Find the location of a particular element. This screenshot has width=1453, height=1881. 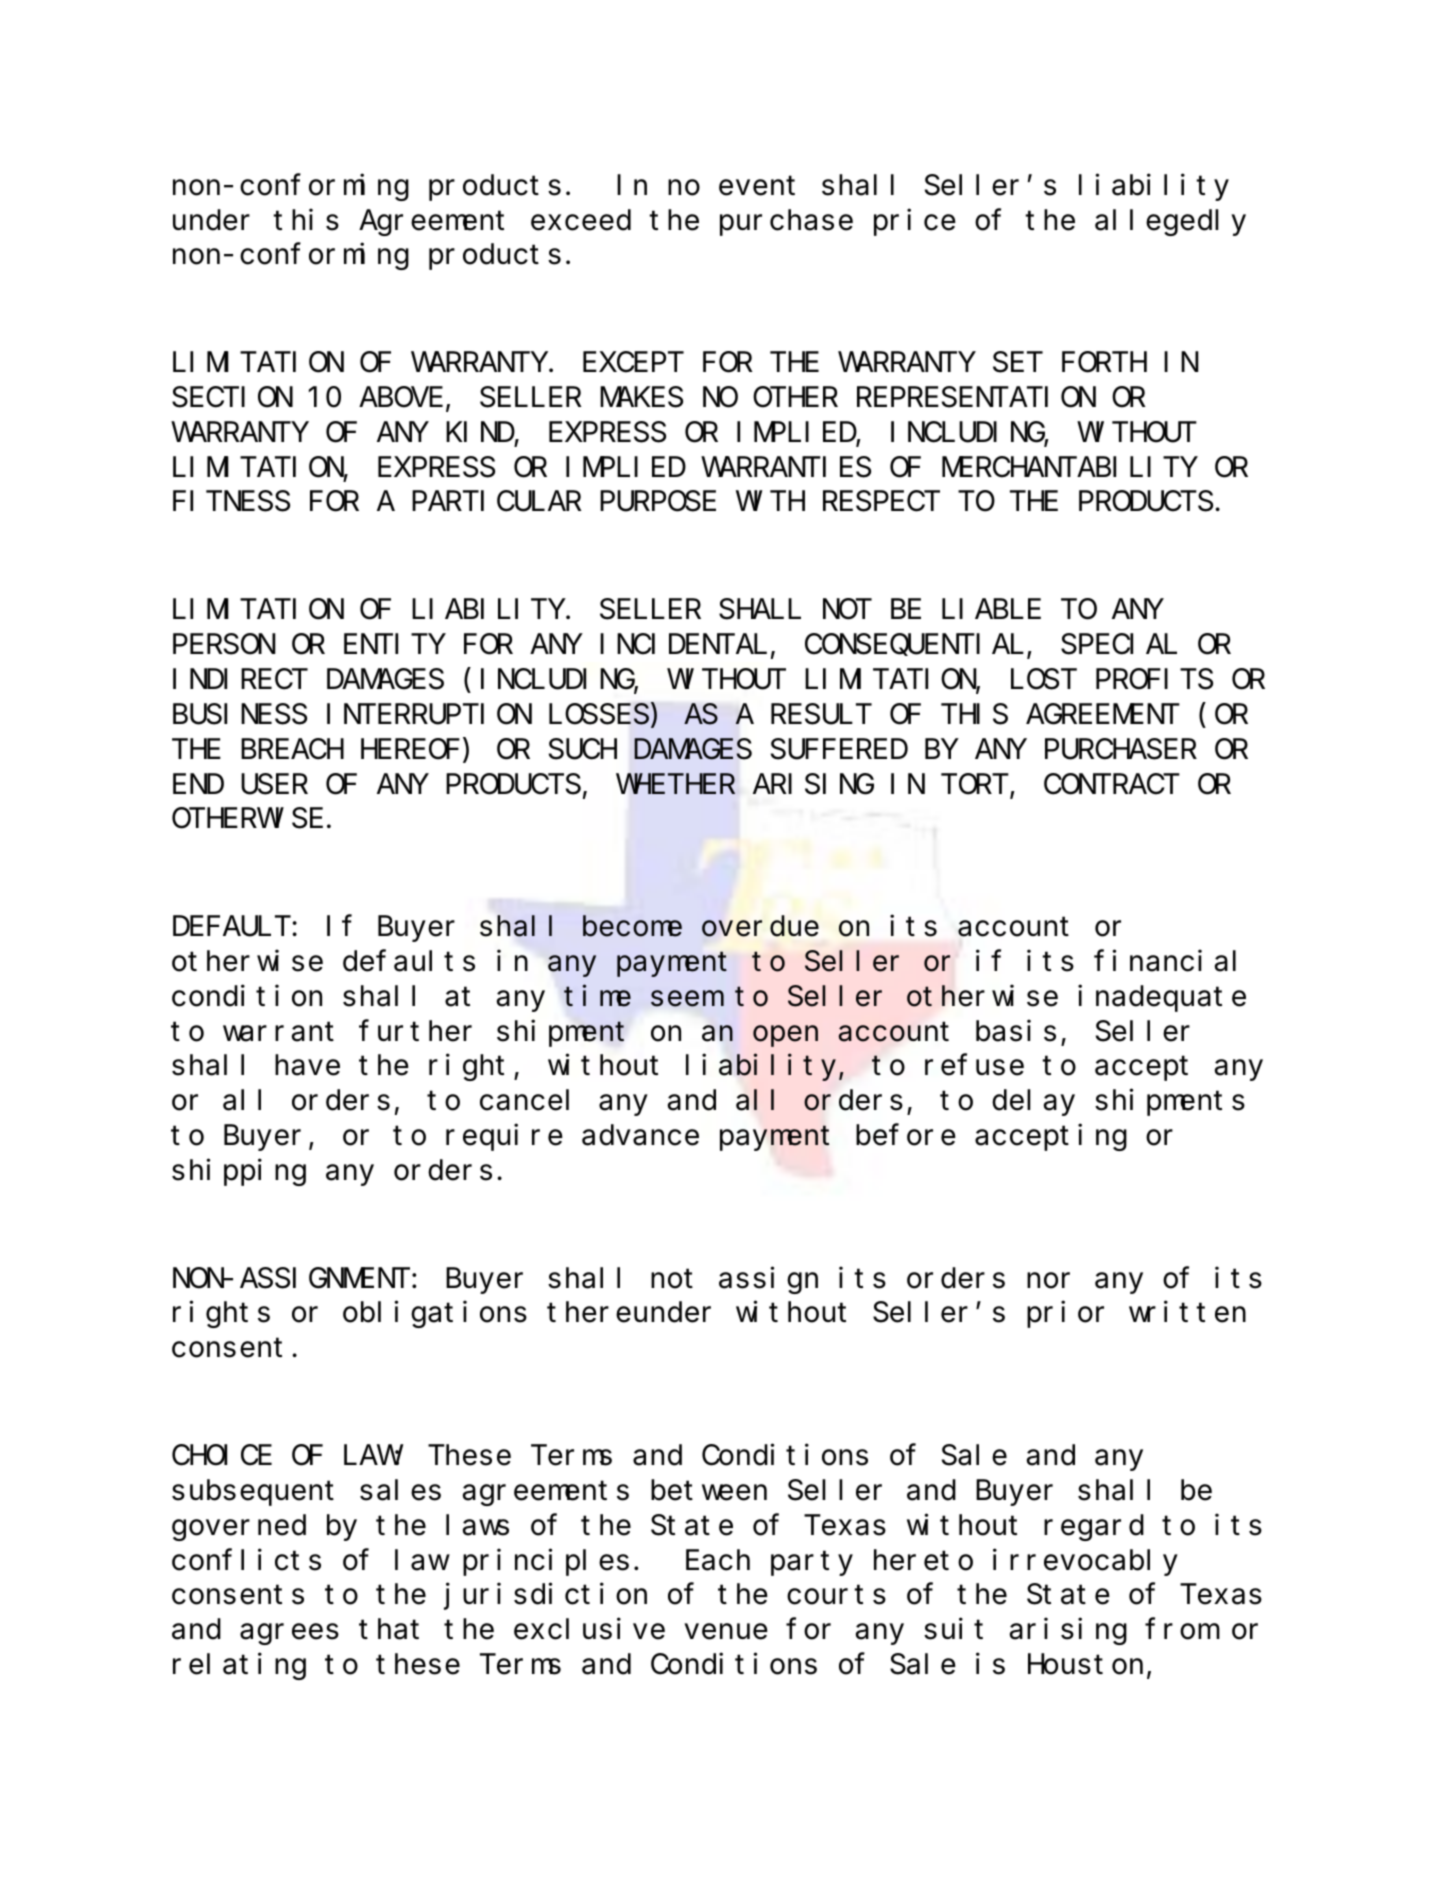

agrees is located at coordinates (289, 1635).
